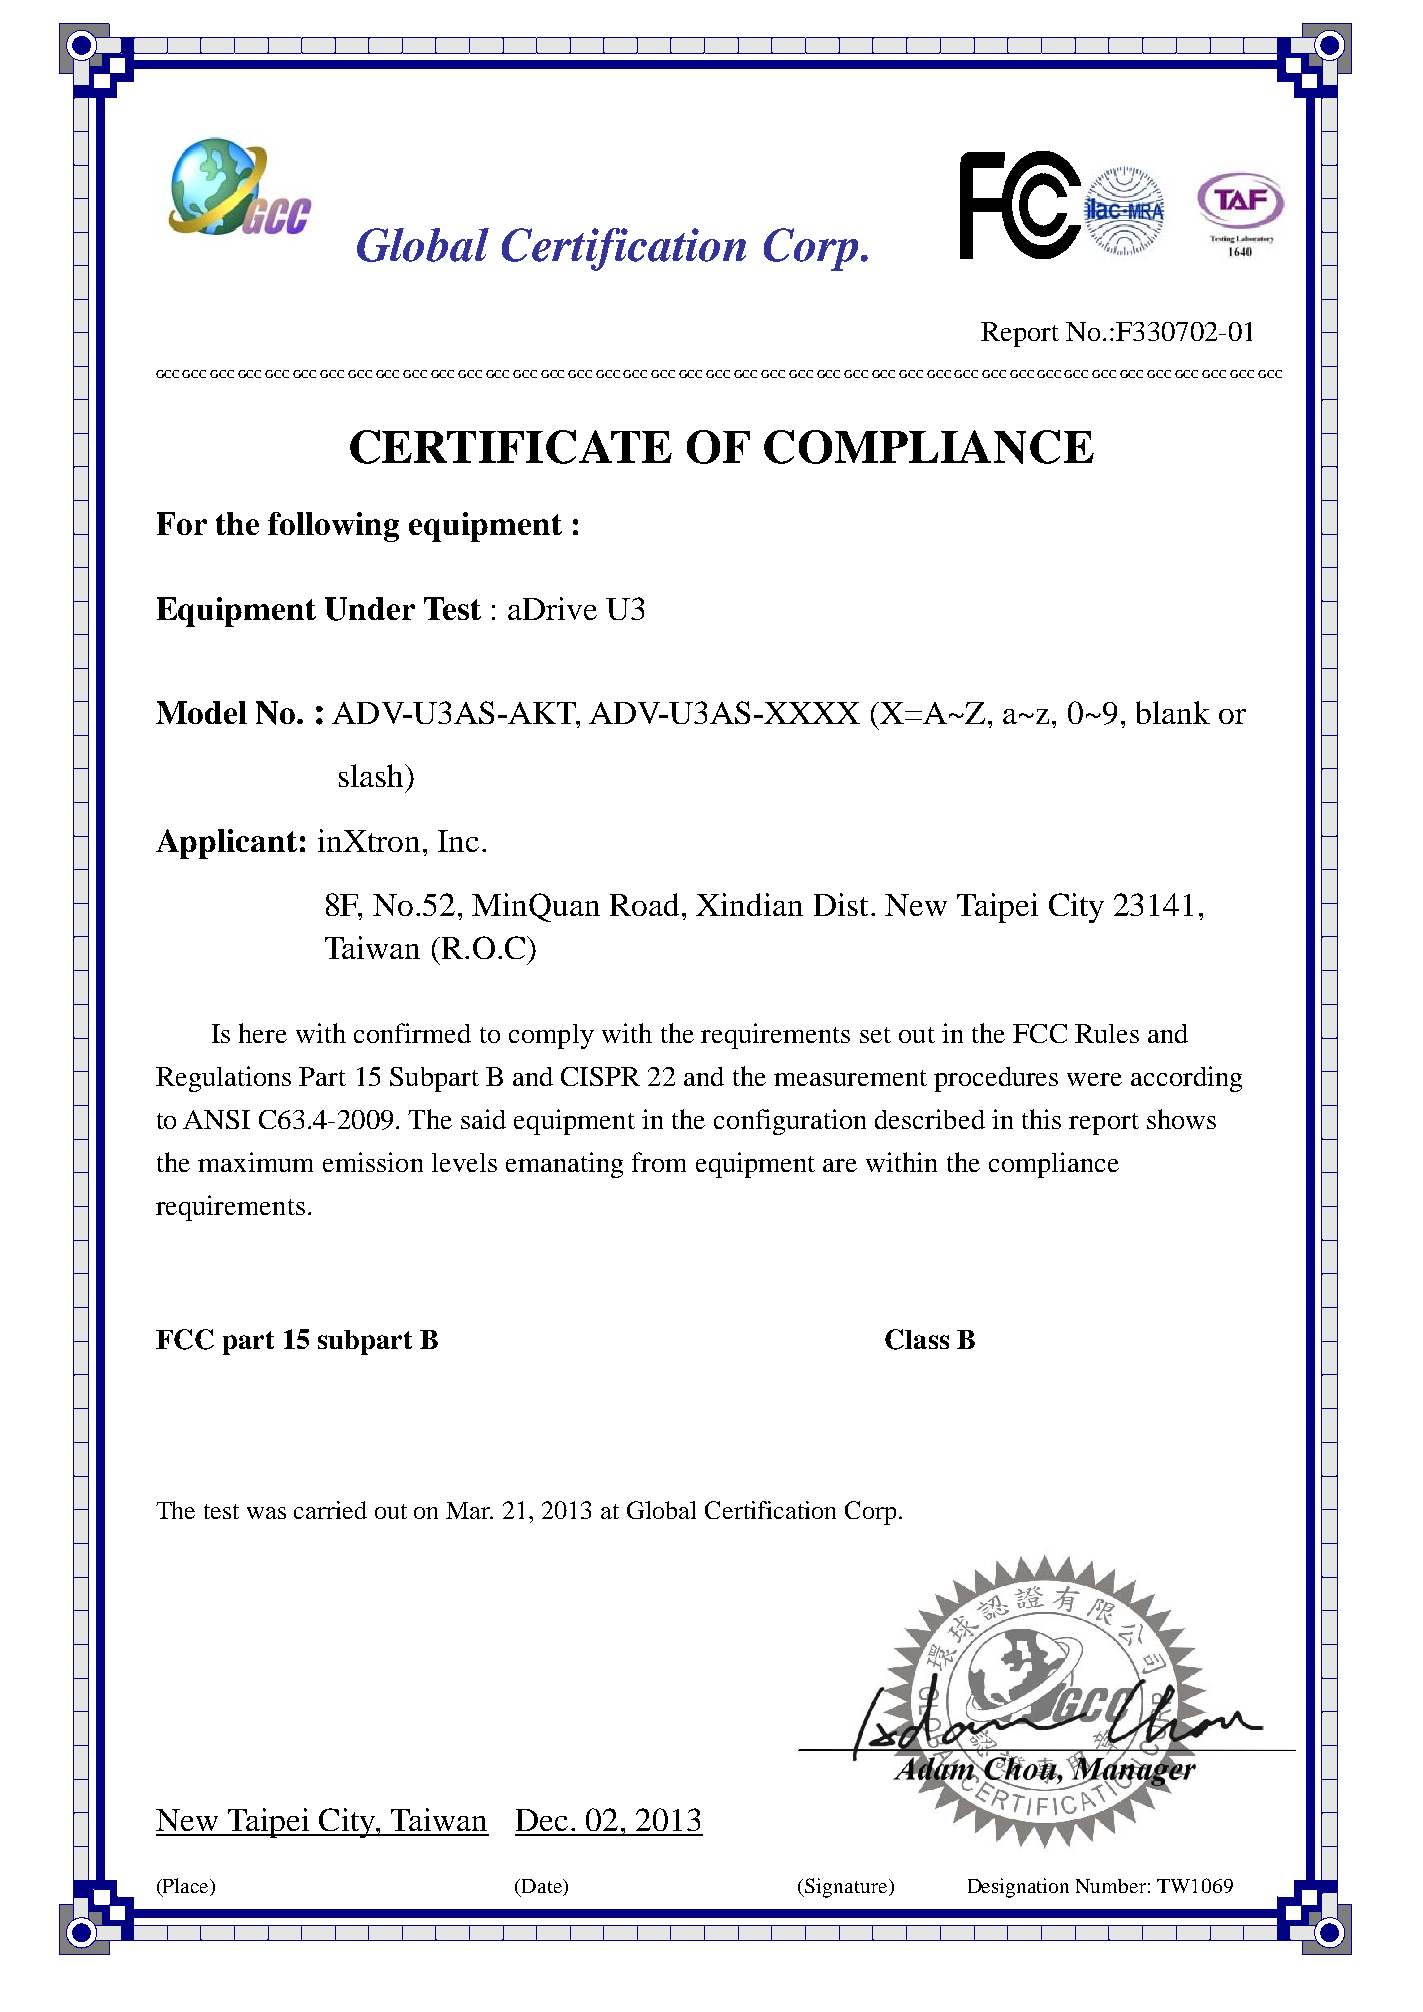  Describe the element at coordinates (186, 1887) in the screenshot. I see `Place` at that location.
